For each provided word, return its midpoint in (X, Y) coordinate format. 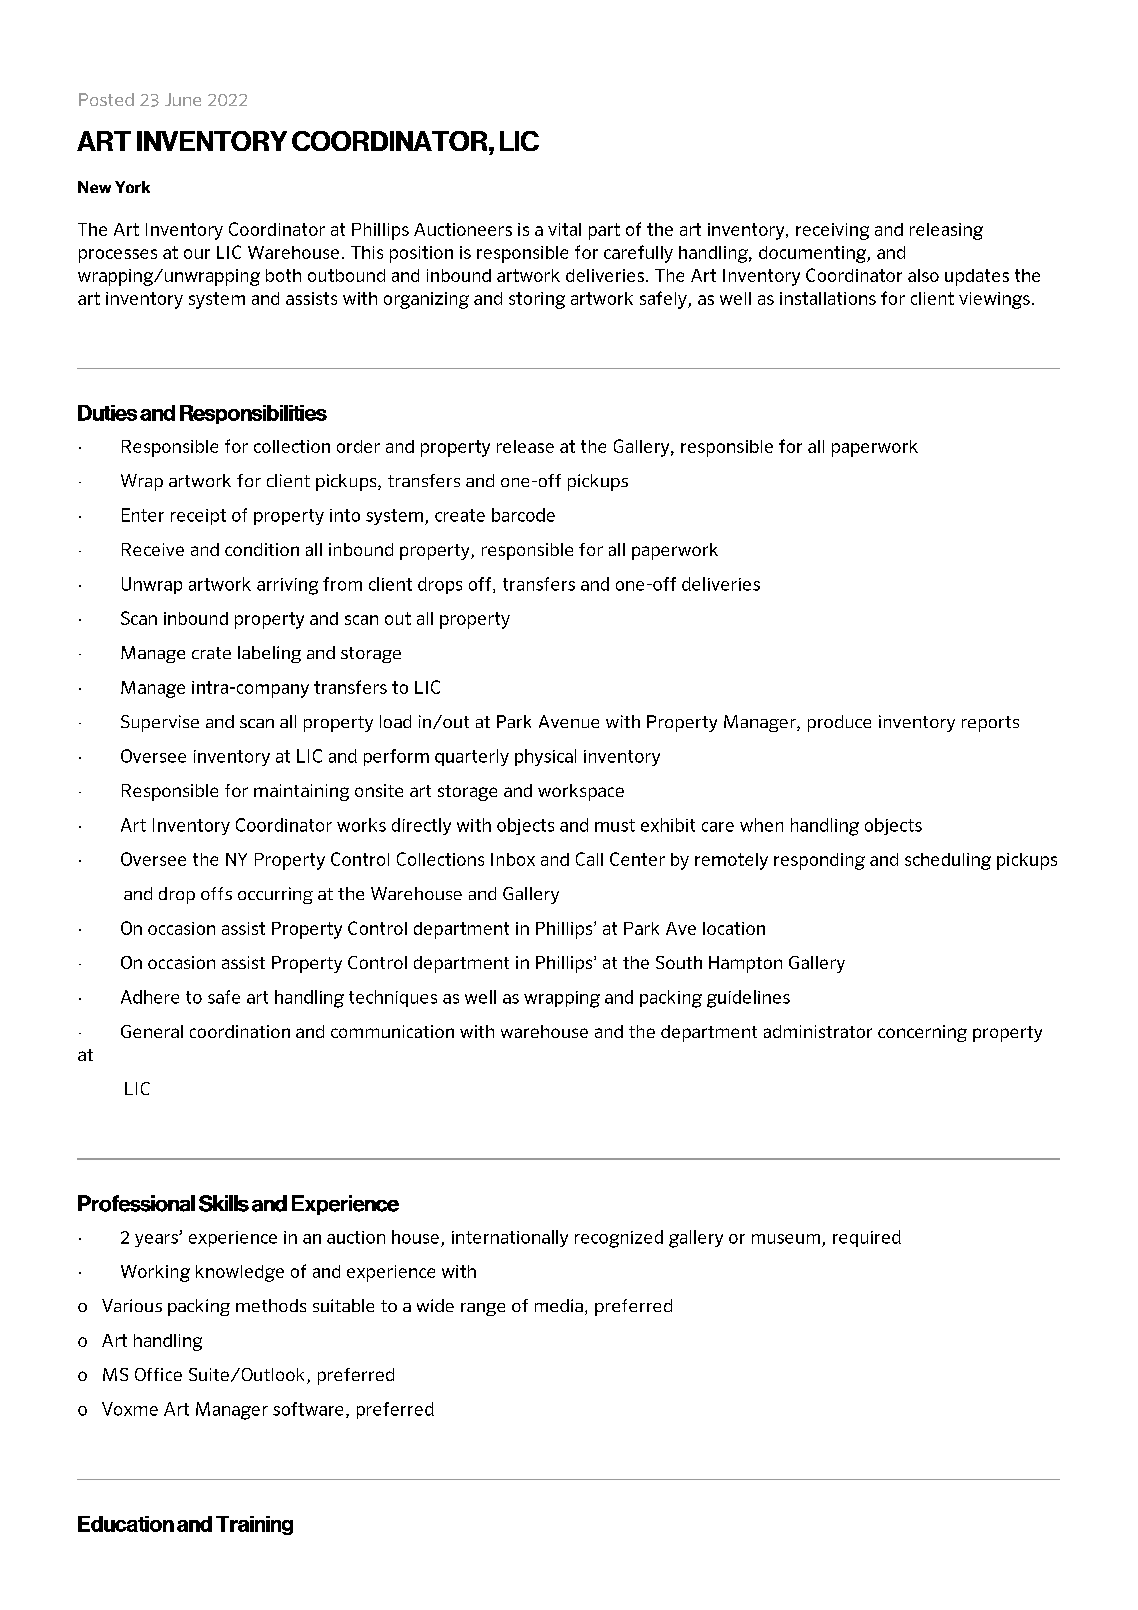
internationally (510, 1238)
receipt (198, 517)
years (157, 1240)
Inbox (513, 859)
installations (828, 298)
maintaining (301, 792)
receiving (832, 231)
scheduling (948, 861)
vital (564, 229)
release (525, 446)
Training (254, 1525)
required (867, 1238)
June (183, 99)
